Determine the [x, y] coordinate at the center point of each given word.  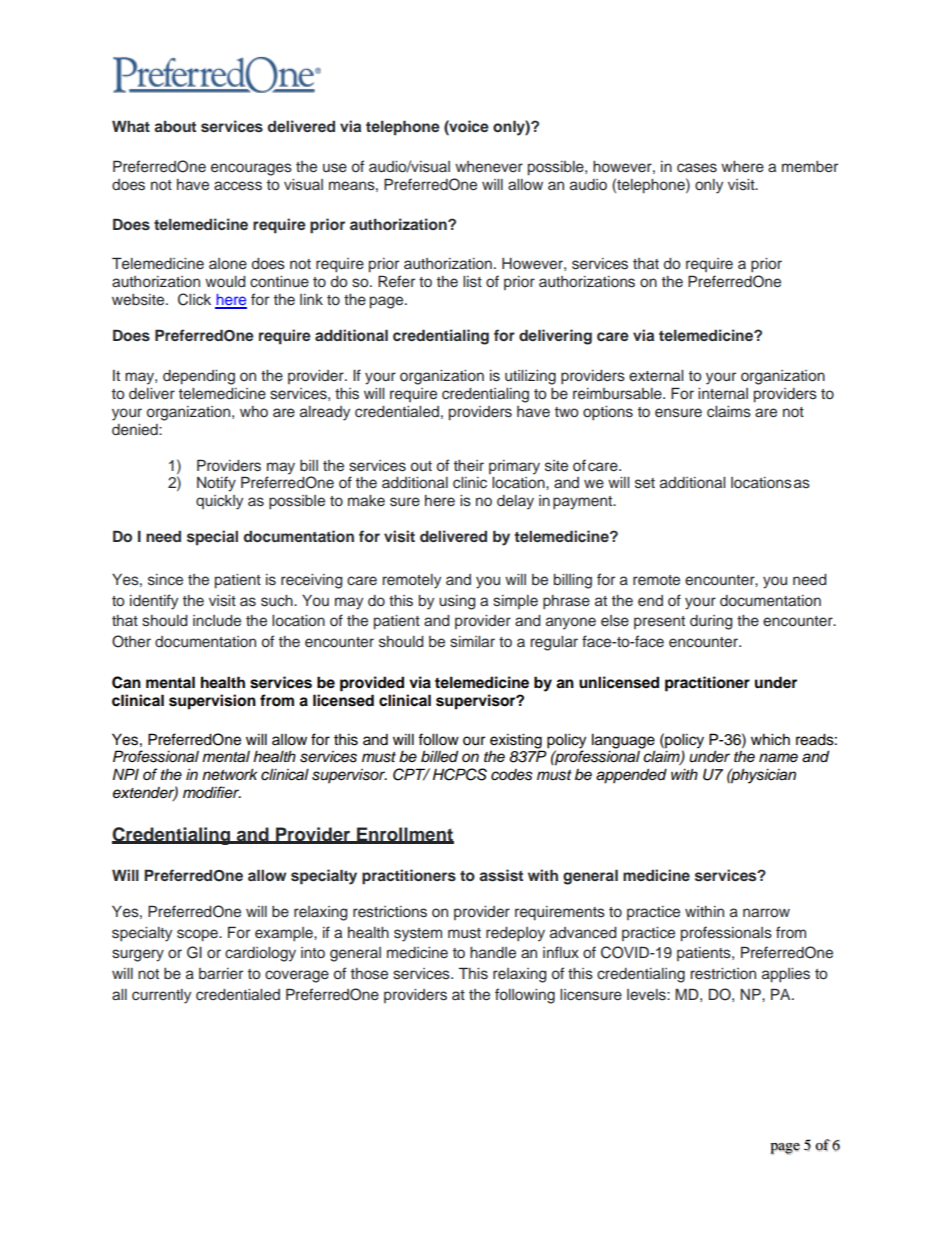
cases [697, 168]
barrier [221, 974]
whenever [489, 167]
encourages [251, 169]
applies [786, 975]
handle [493, 952]
